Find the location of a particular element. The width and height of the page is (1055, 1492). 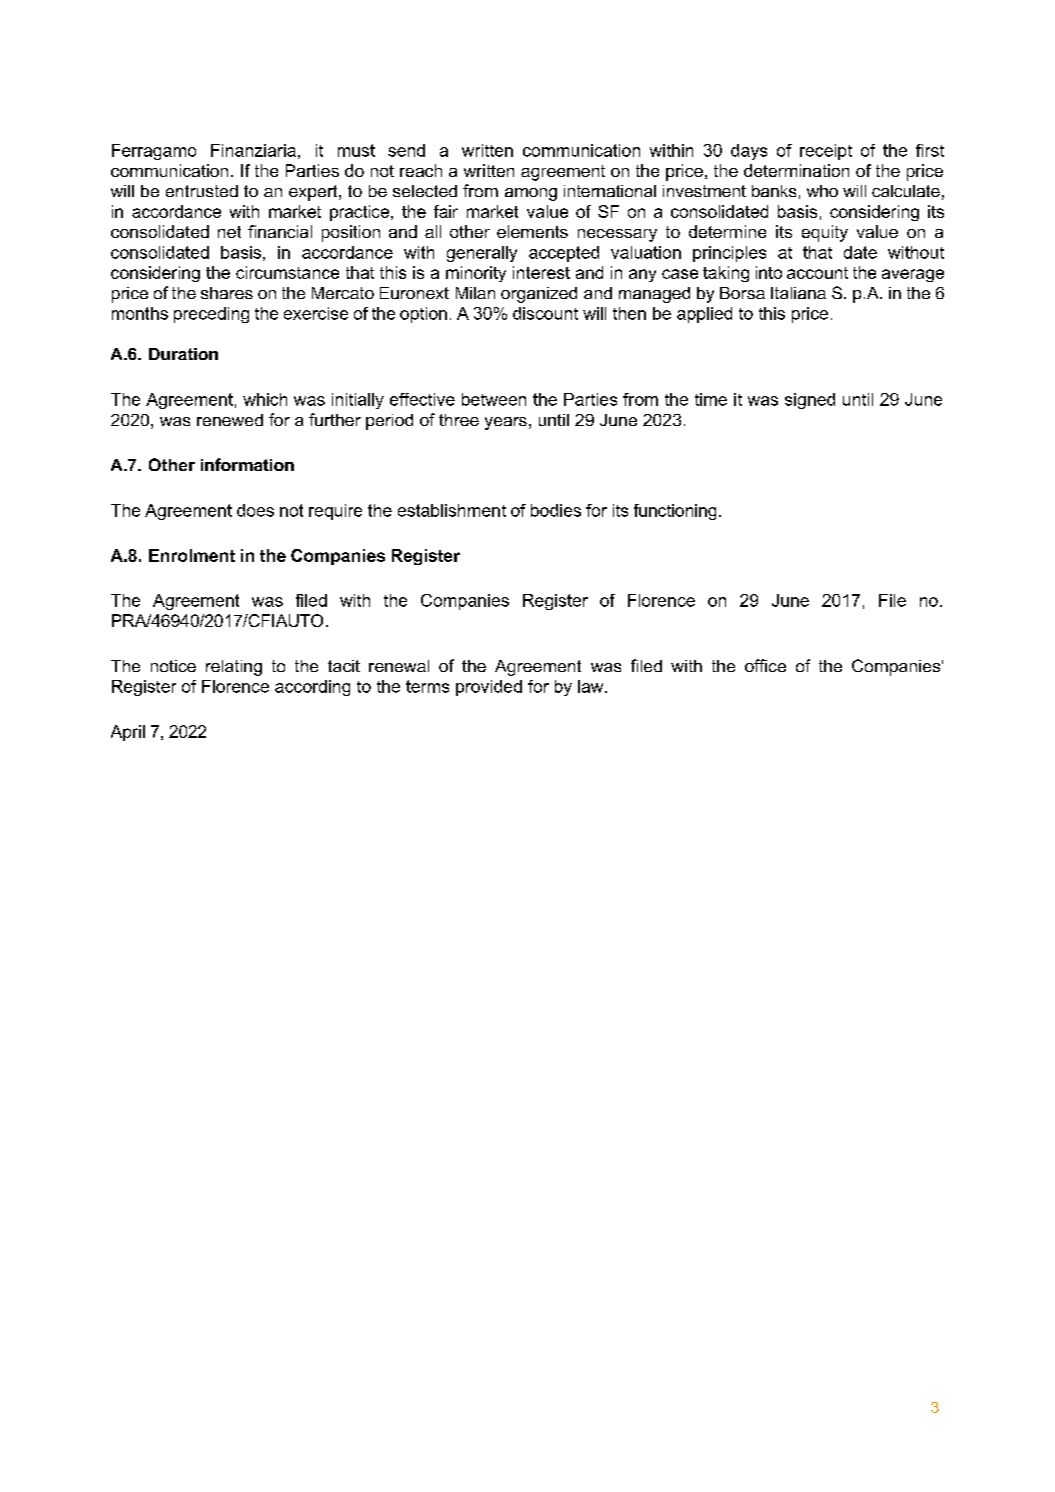

entrusted is located at coordinates (202, 191).
